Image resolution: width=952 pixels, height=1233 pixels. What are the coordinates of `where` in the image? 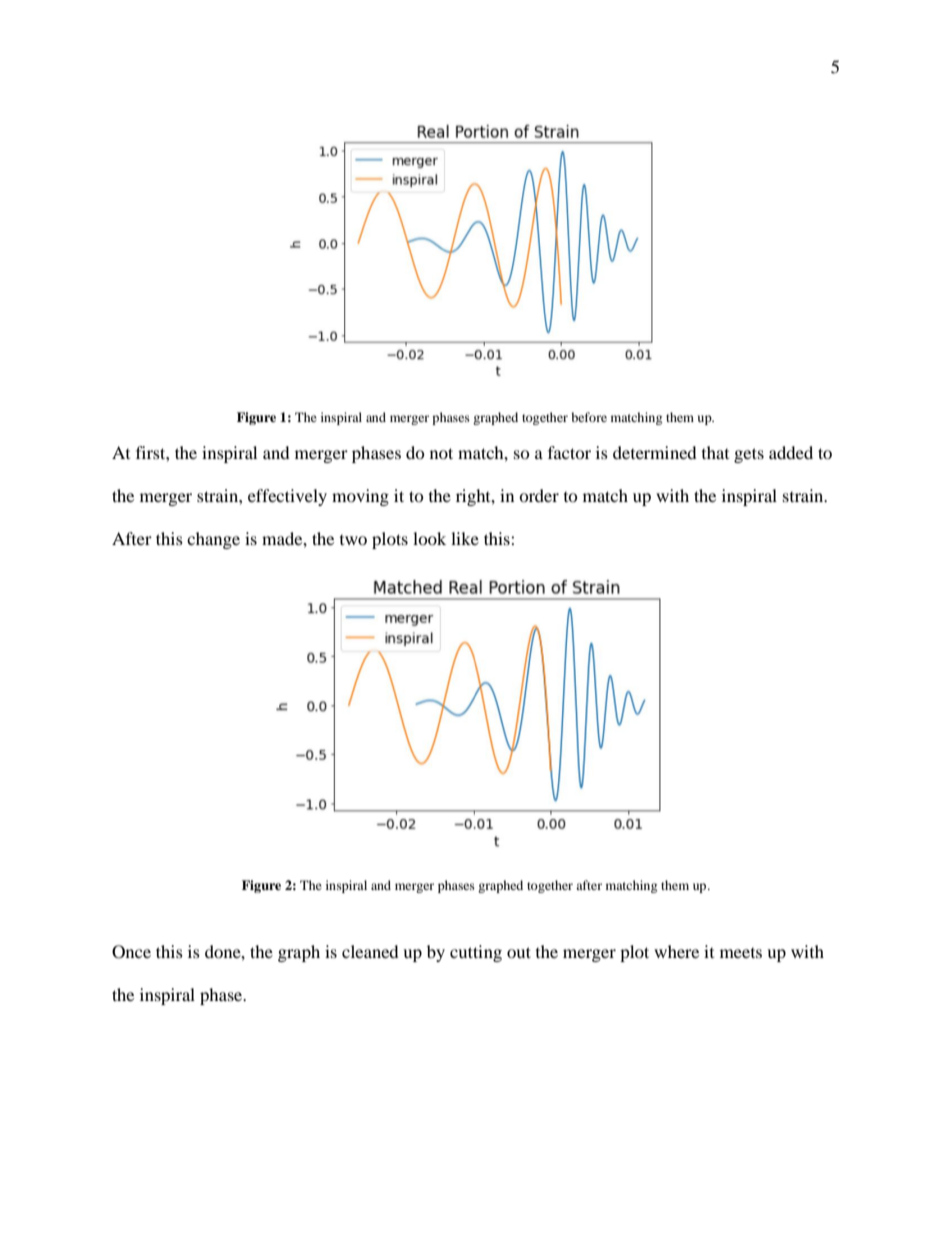 It's located at (676, 951).
